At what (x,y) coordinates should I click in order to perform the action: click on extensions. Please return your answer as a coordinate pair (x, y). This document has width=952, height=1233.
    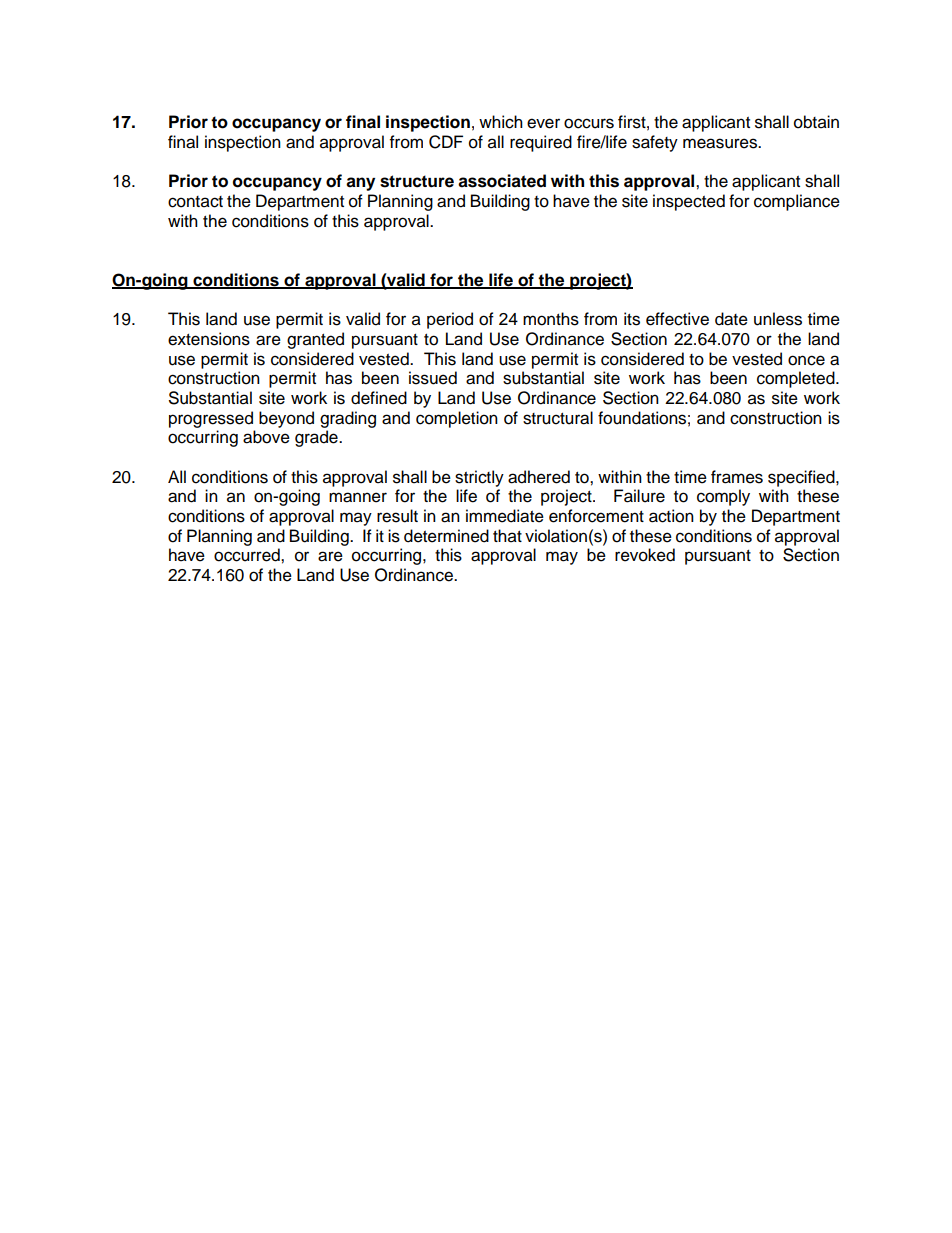
    Looking at the image, I should click on (209, 339).
